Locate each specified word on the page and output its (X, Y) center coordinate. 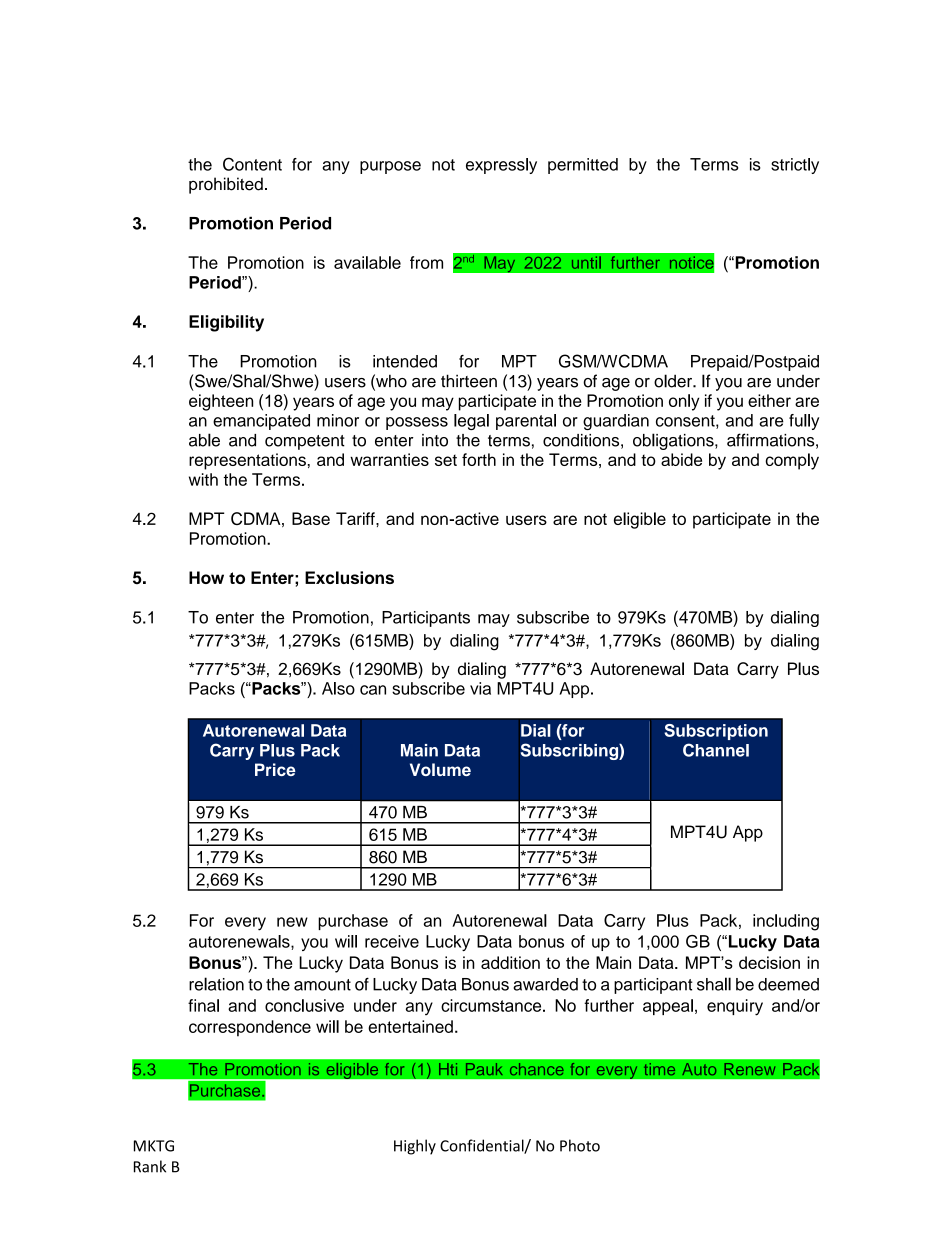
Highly (415, 1147)
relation (216, 984)
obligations (674, 441)
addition (510, 962)
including (786, 922)
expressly (501, 166)
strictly (795, 166)
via (480, 688)
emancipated (261, 422)
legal (471, 422)
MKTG (154, 1146)
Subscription (716, 732)
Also (338, 688)
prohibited (226, 185)
